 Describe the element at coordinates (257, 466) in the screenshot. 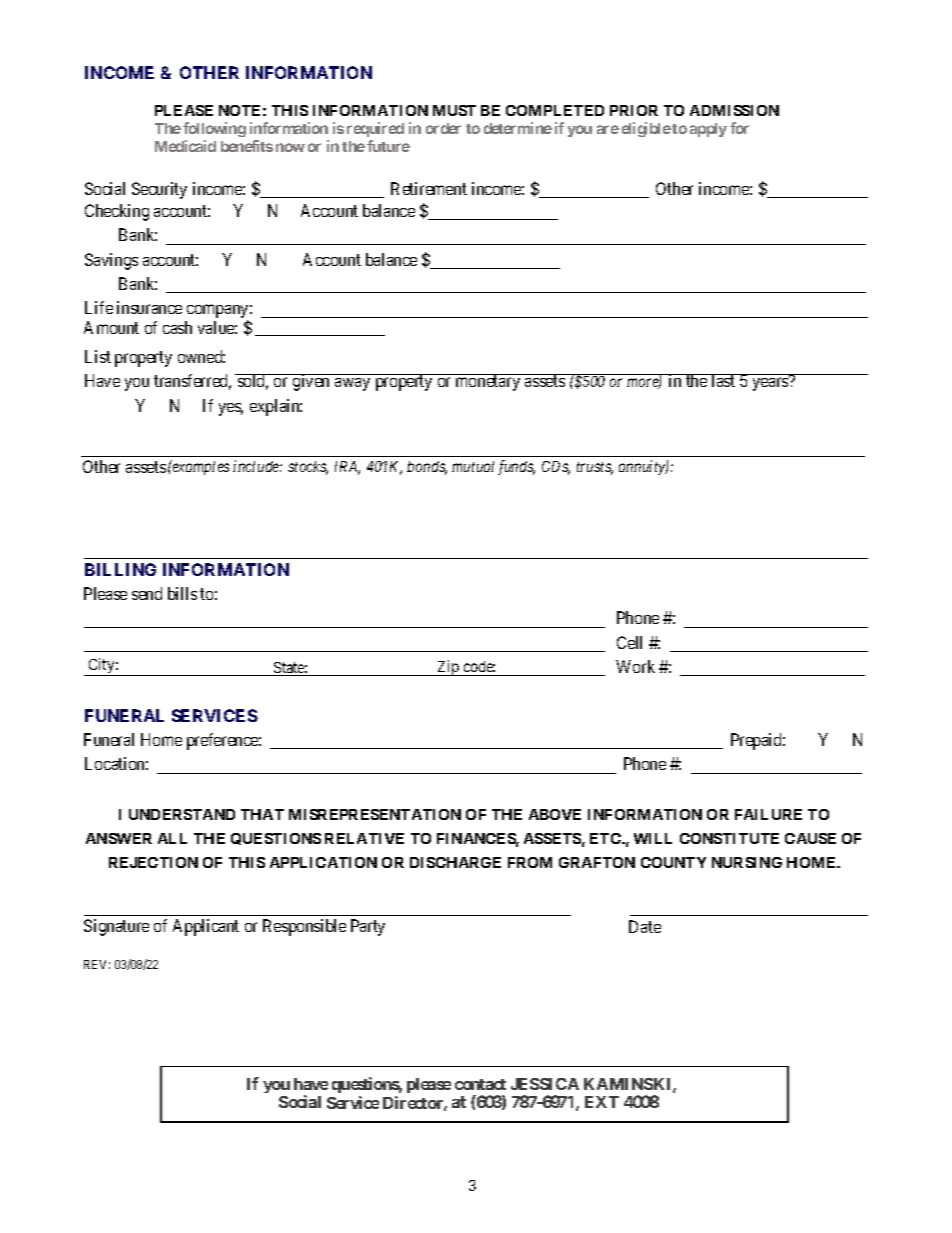

I see `include` at that location.
